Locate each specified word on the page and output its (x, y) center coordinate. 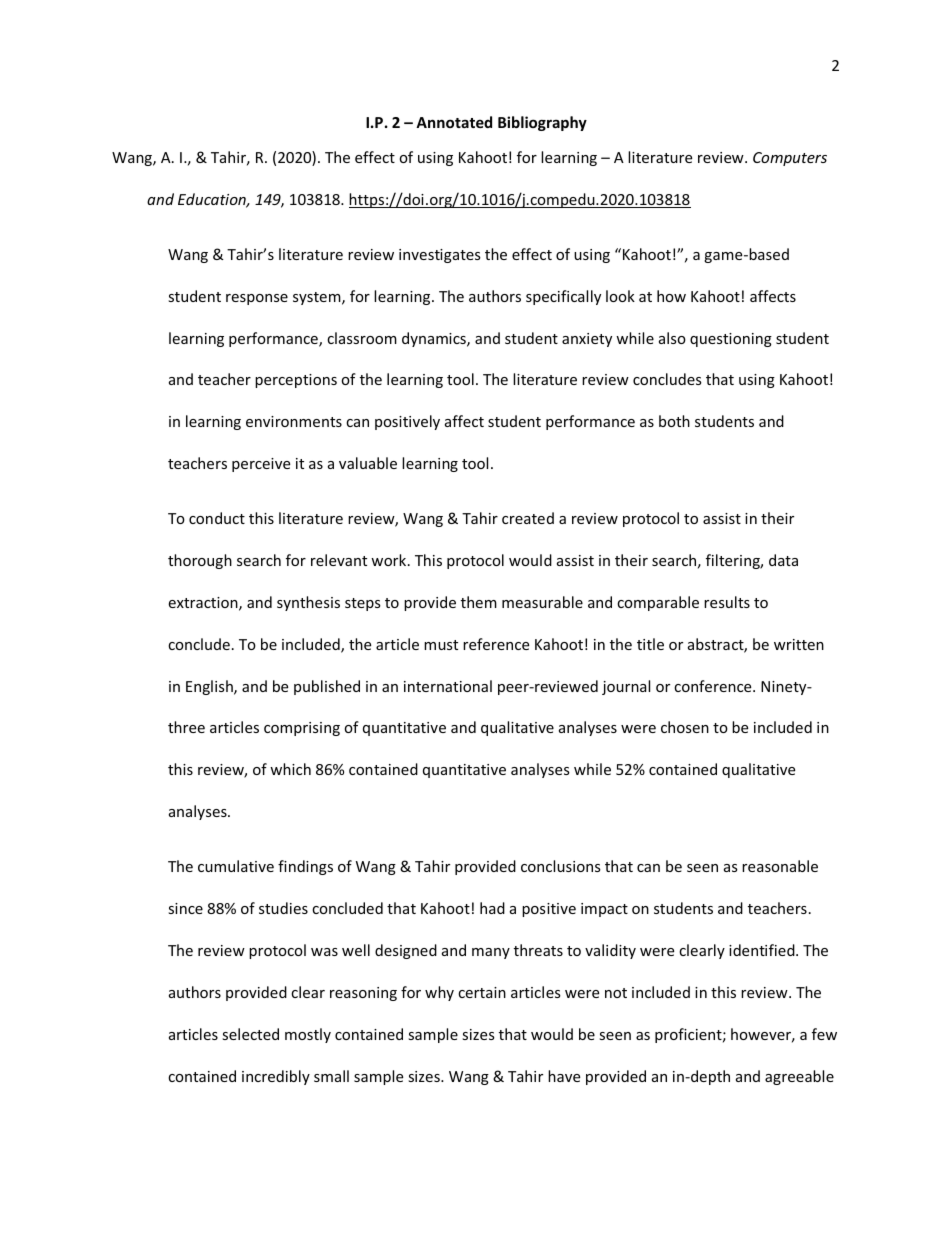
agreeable (799, 1077)
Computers (790, 159)
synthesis (308, 603)
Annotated (454, 122)
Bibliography (542, 123)
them (479, 602)
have (564, 1076)
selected (250, 1034)
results (727, 602)
